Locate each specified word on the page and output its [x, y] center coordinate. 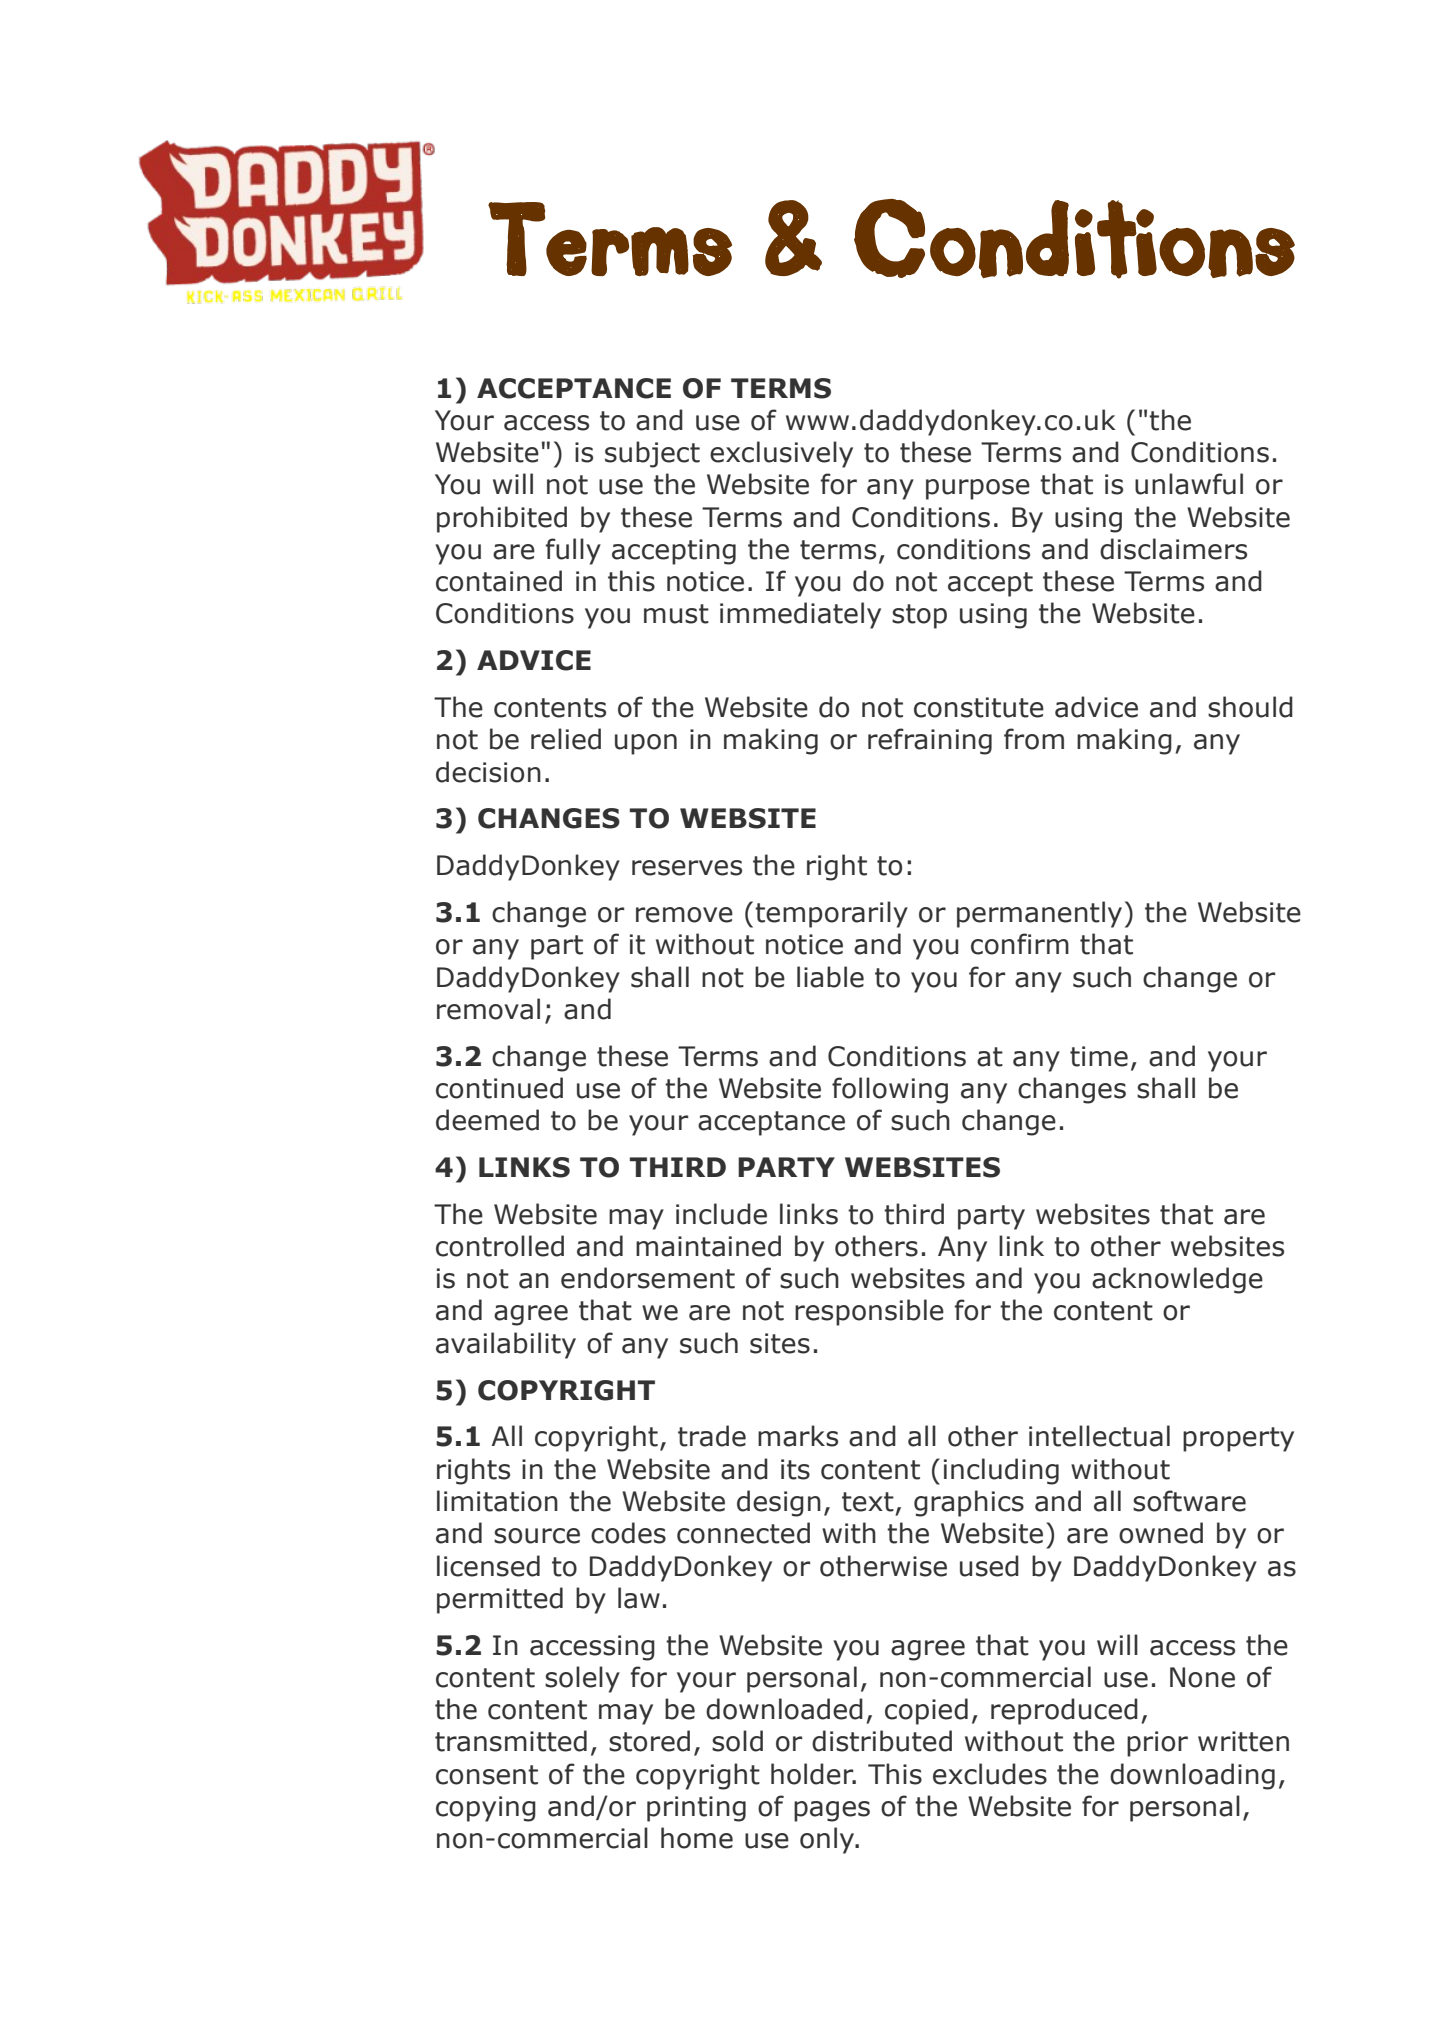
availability [506, 1345]
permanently [1039, 914]
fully [573, 551]
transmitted [511, 1741]
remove [684, 915]
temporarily [831, 914]
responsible [869, 1312]
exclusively [781, 454]
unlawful [1189, 484]
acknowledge [1177, 1280]
